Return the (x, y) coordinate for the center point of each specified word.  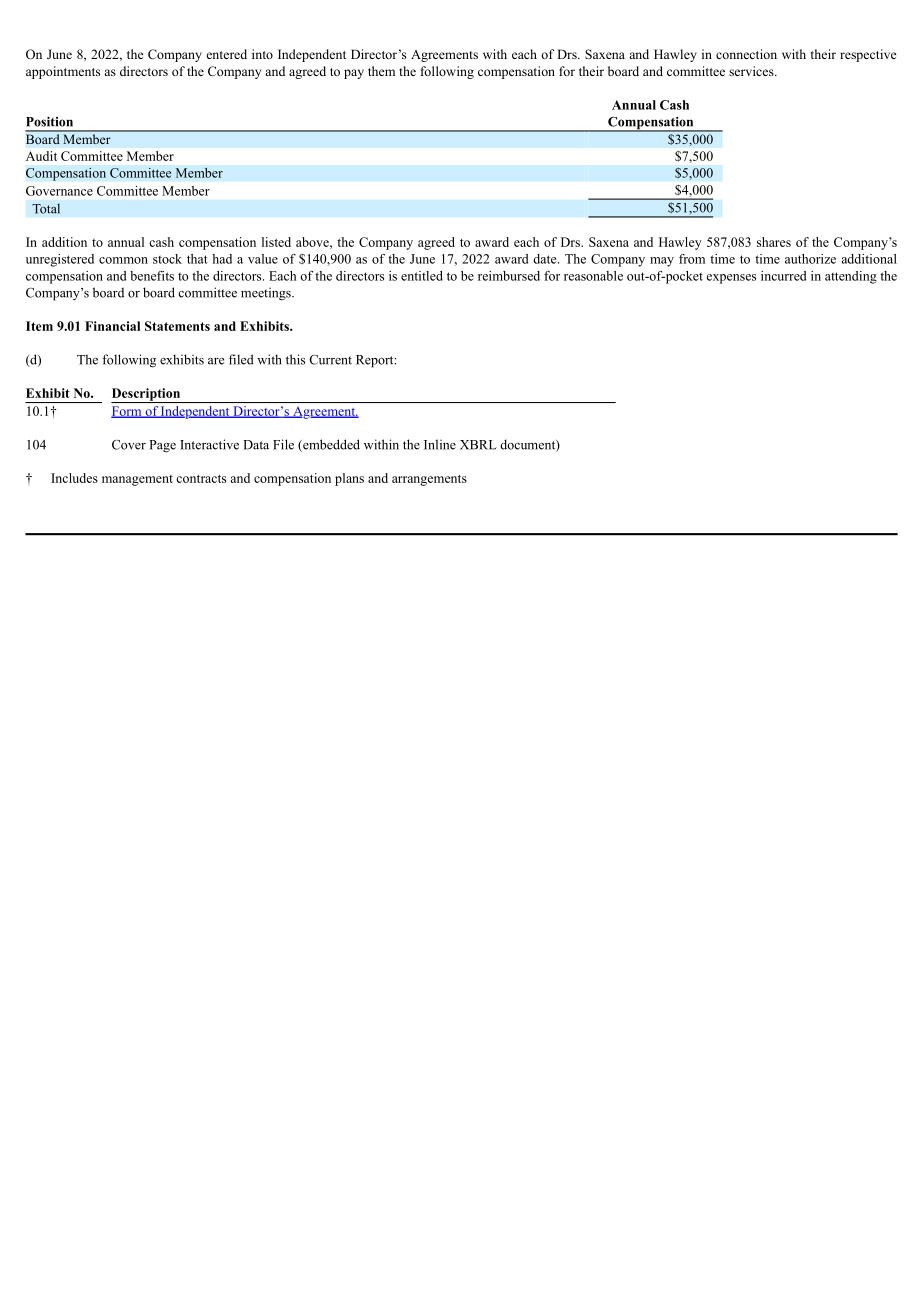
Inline (440, 444)
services (752, 71)
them (381, 71)
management (137, 480)
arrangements (429, 480)
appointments (63, 72)
